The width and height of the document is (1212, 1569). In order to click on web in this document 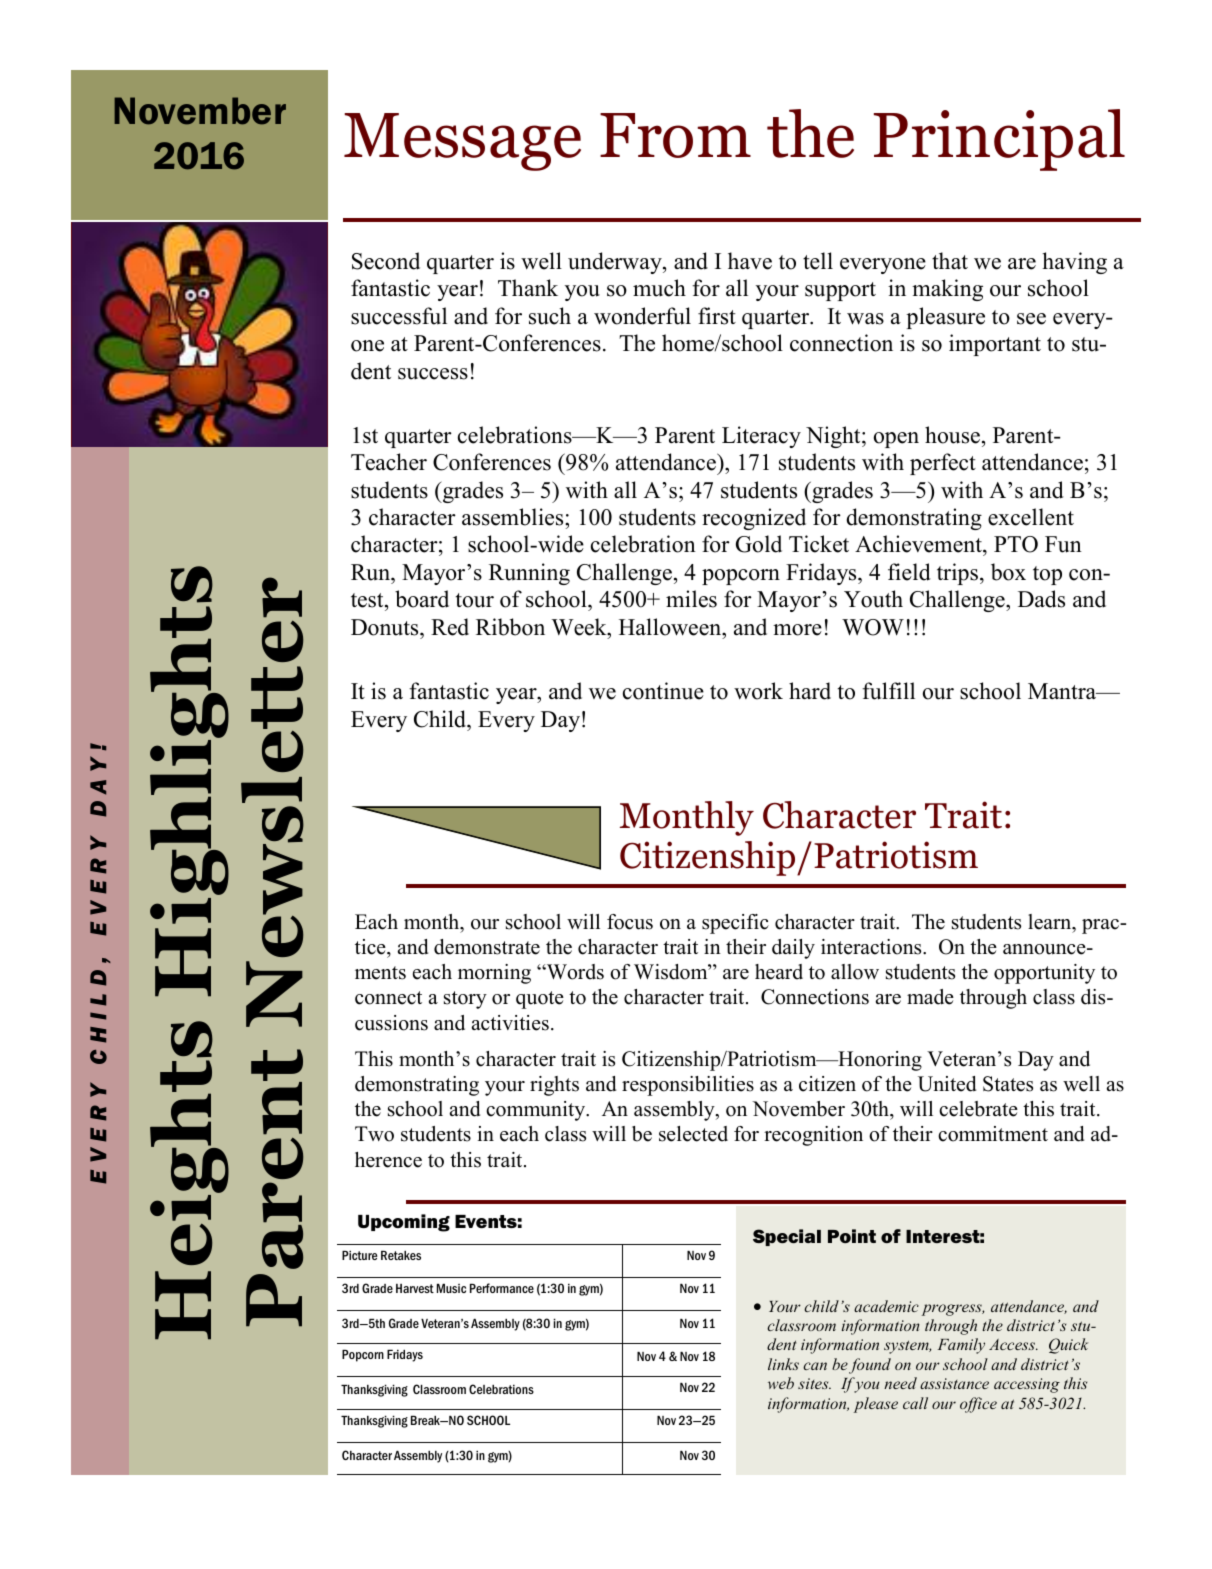, I will do `click(781, 1383)`.
